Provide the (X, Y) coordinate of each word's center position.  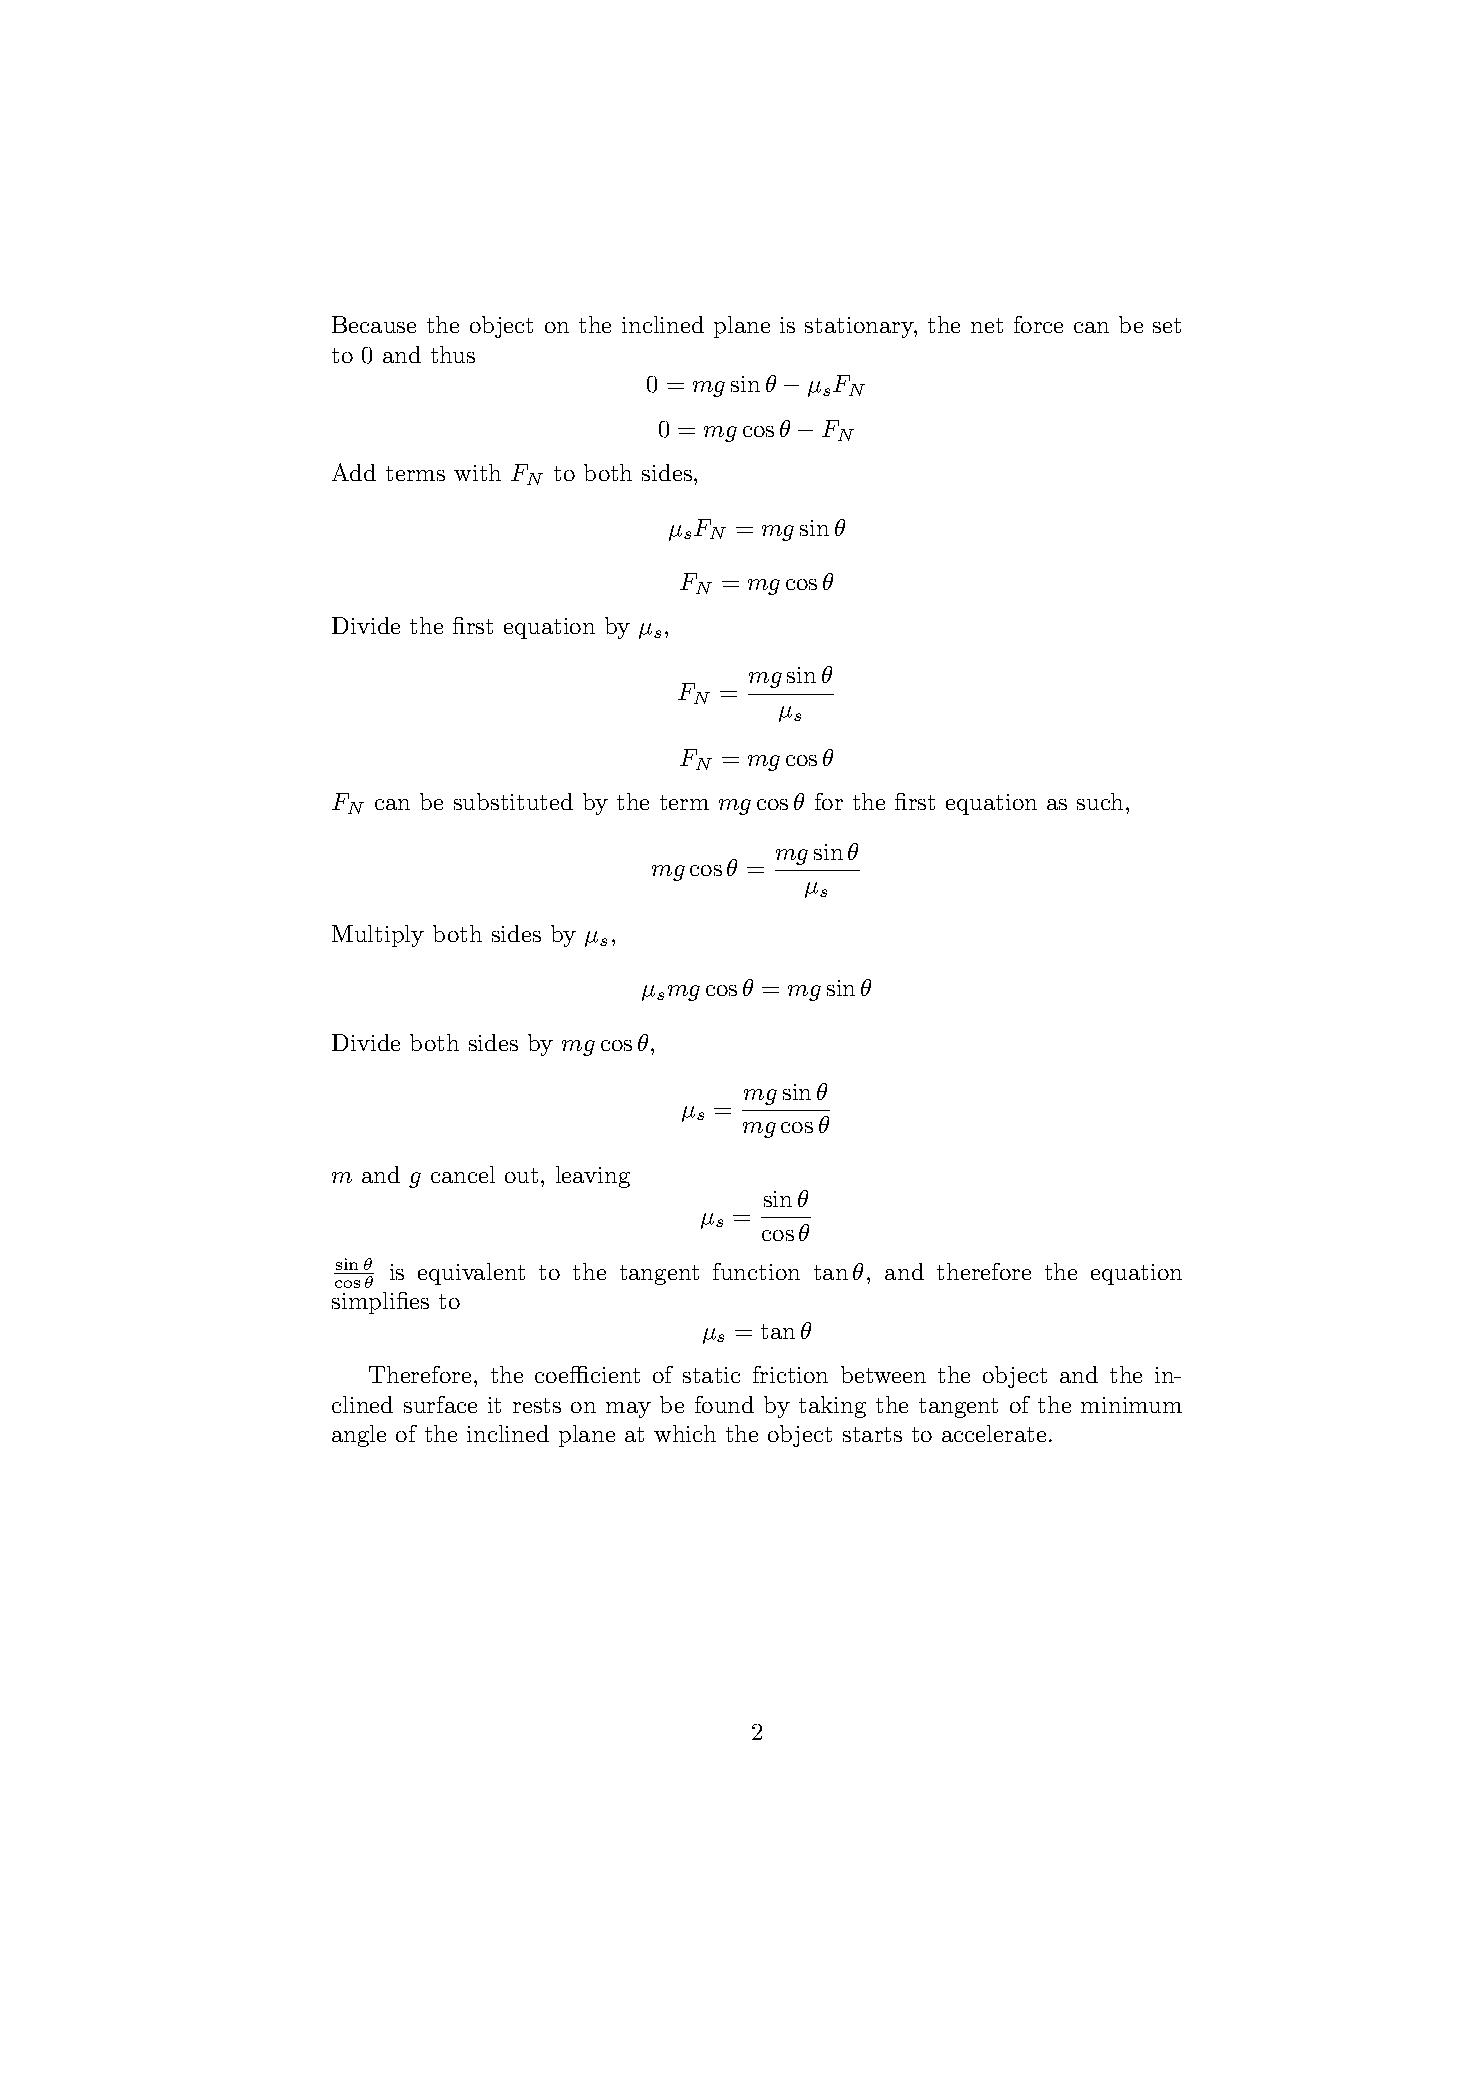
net (987, 325)
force (1038, 324)
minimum (1131, 1405)
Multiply (378, 936)
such (1100, 801)
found (724, 1404)
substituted (513, 801)
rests (537, 1405)
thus (453, 354)
